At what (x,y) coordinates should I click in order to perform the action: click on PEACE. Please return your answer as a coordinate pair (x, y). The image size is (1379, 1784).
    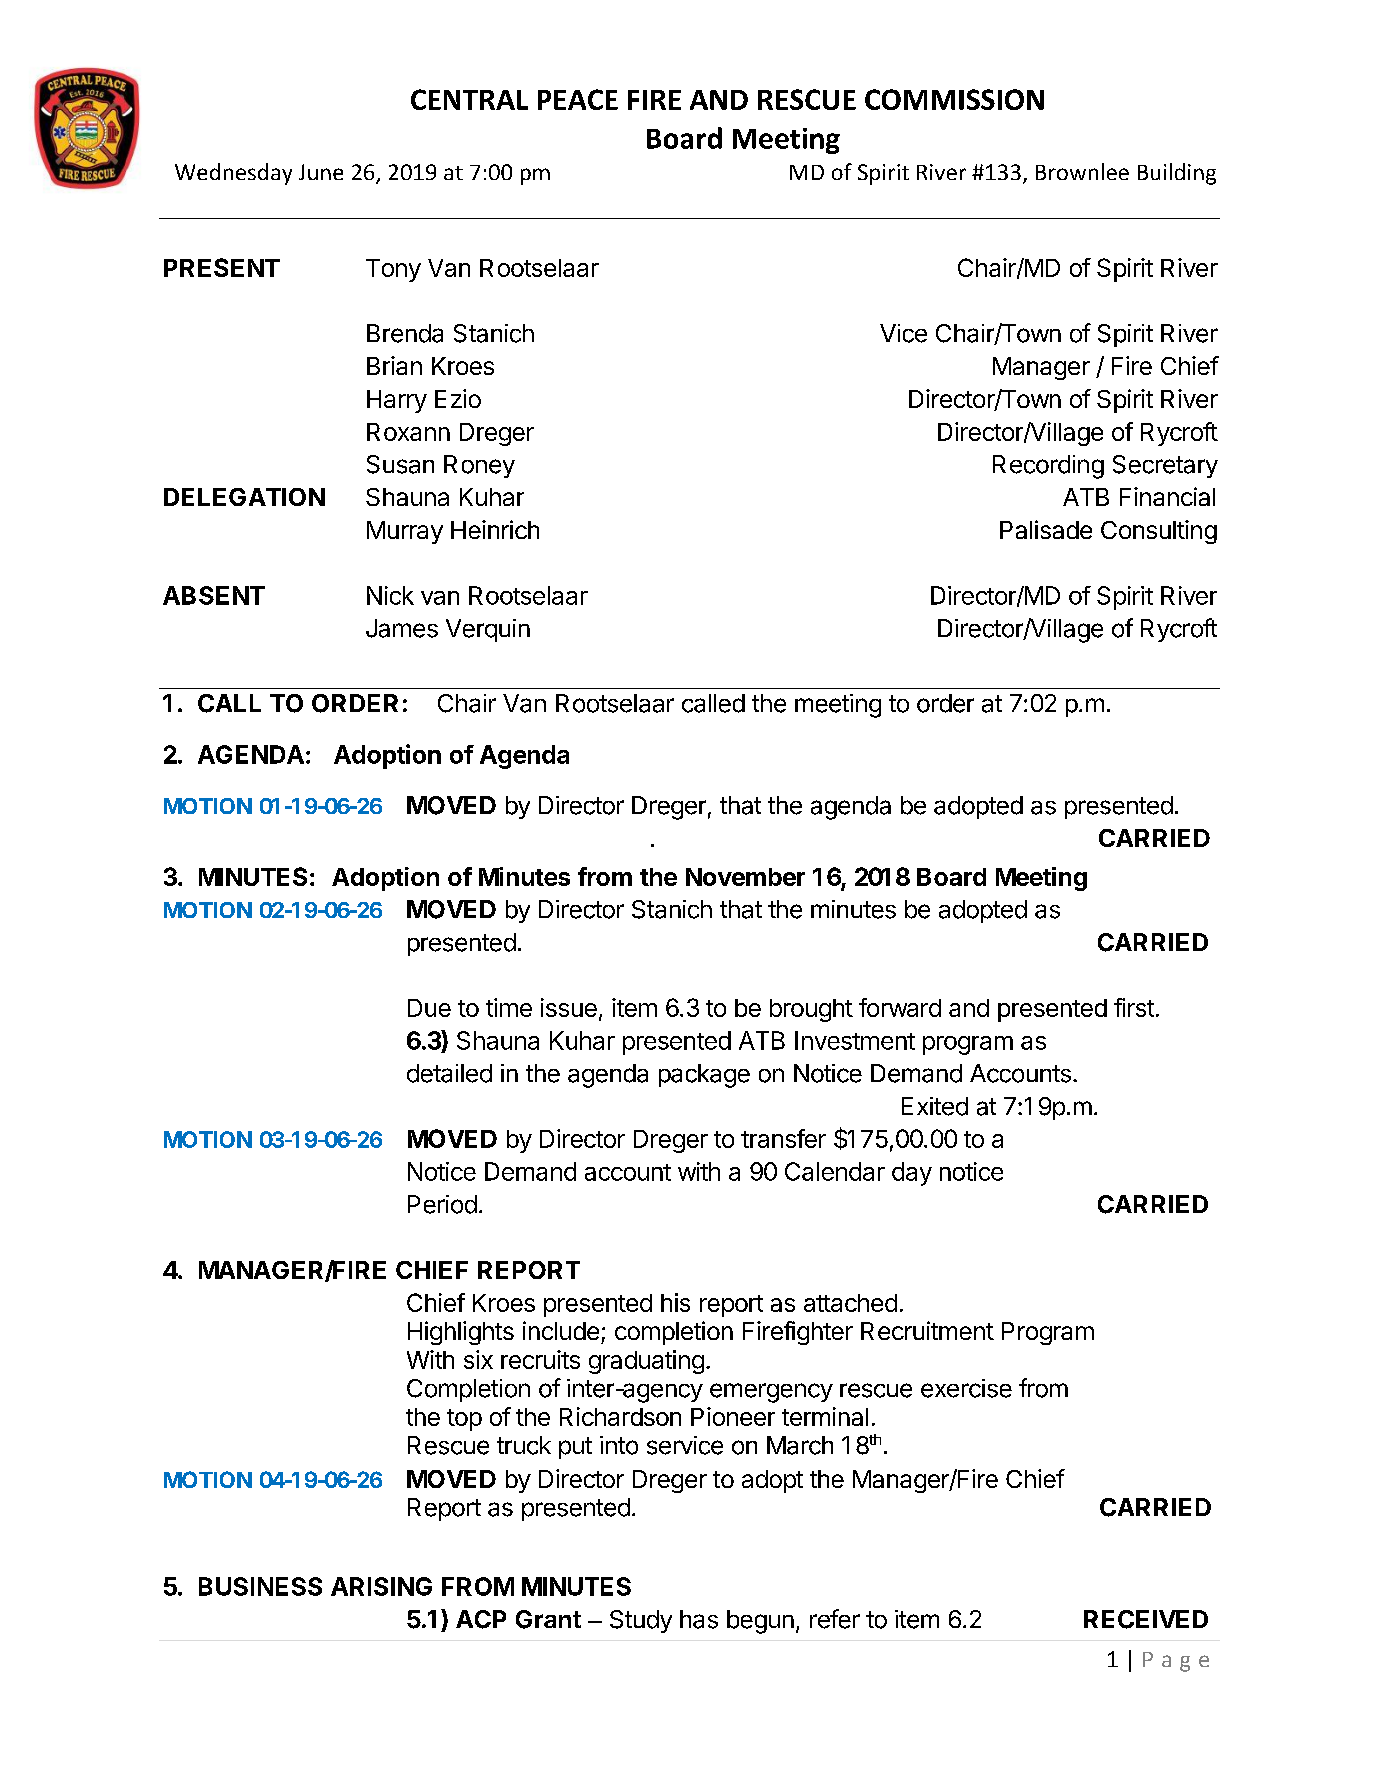
    Looking at the image, I should click on (578, 99).
